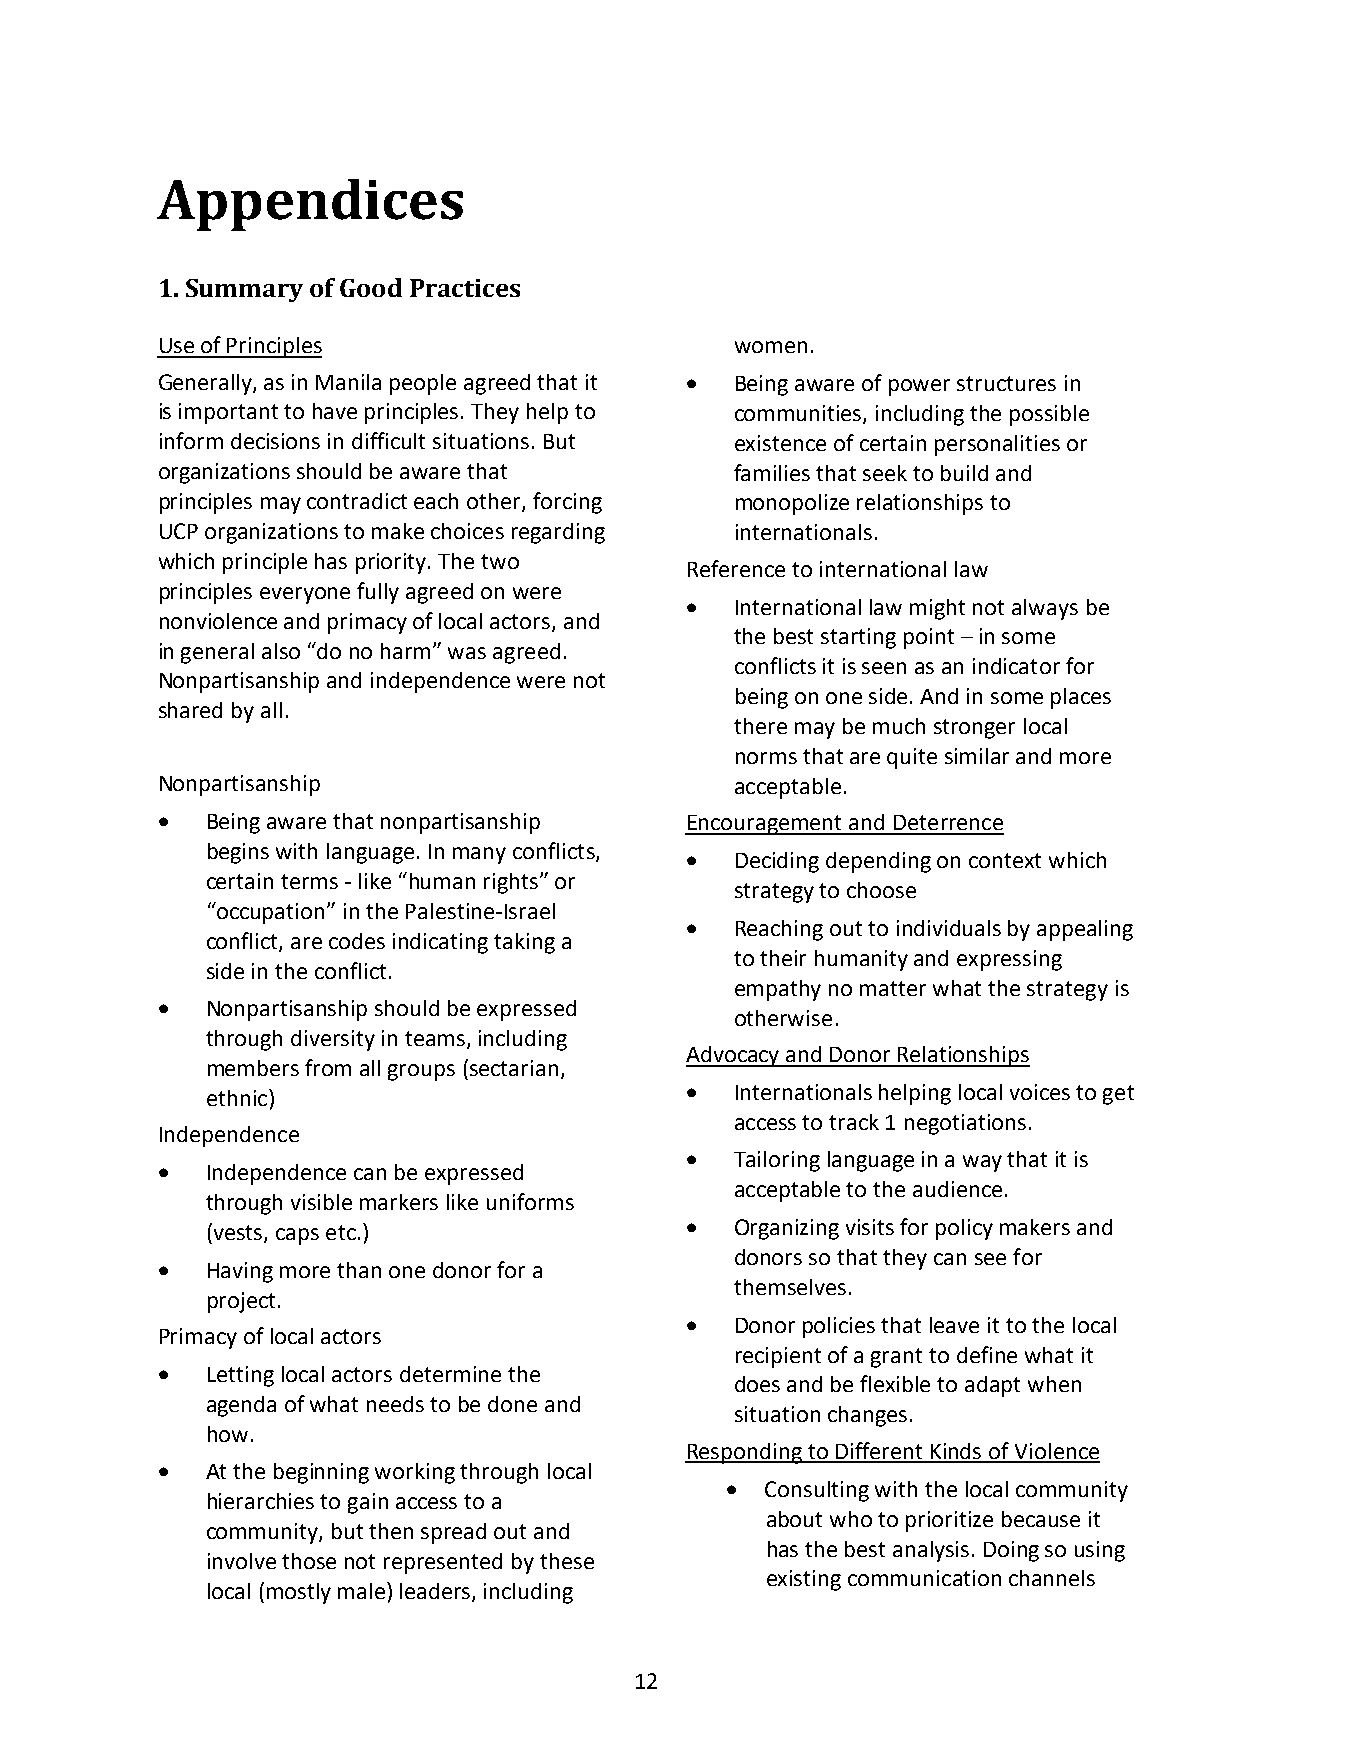  I want to click on rights, so click(512, 883).
